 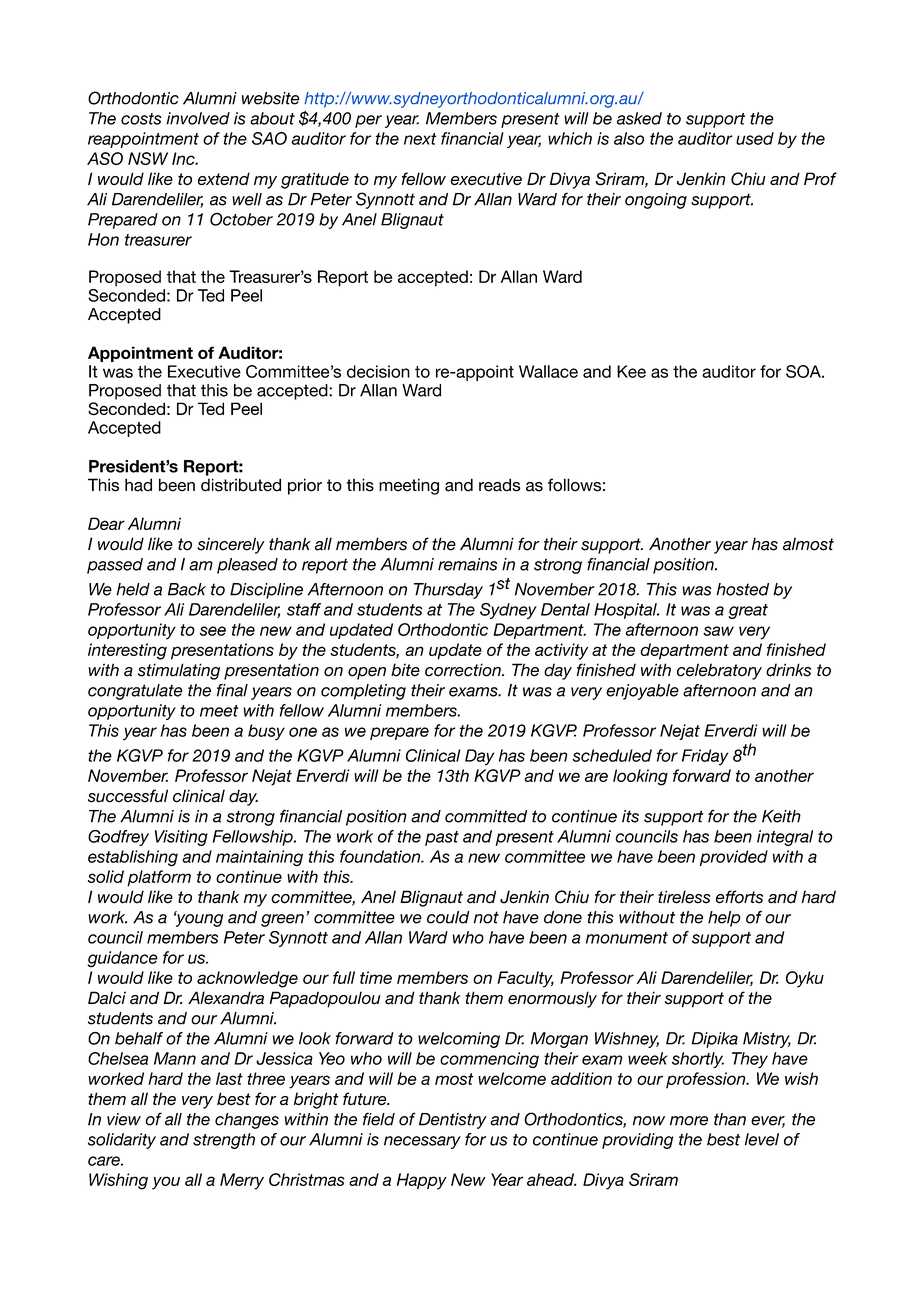 I want to click on more, so click(x=689, y=1121).
